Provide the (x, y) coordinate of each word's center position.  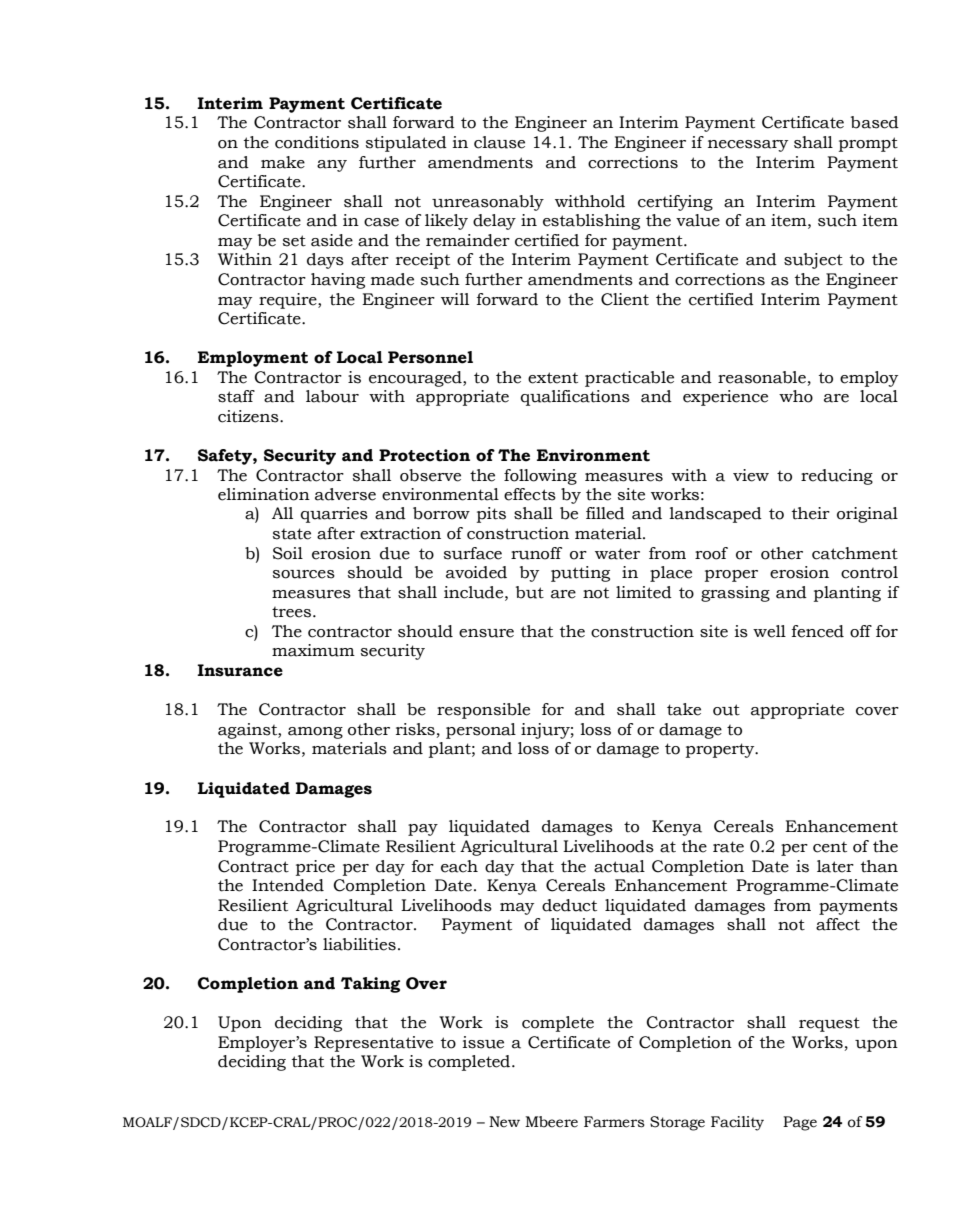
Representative (373, 1044)
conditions (317, 142)
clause (499, 142)
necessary (748, 146)
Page (800, 1123)
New (504, 1122)
